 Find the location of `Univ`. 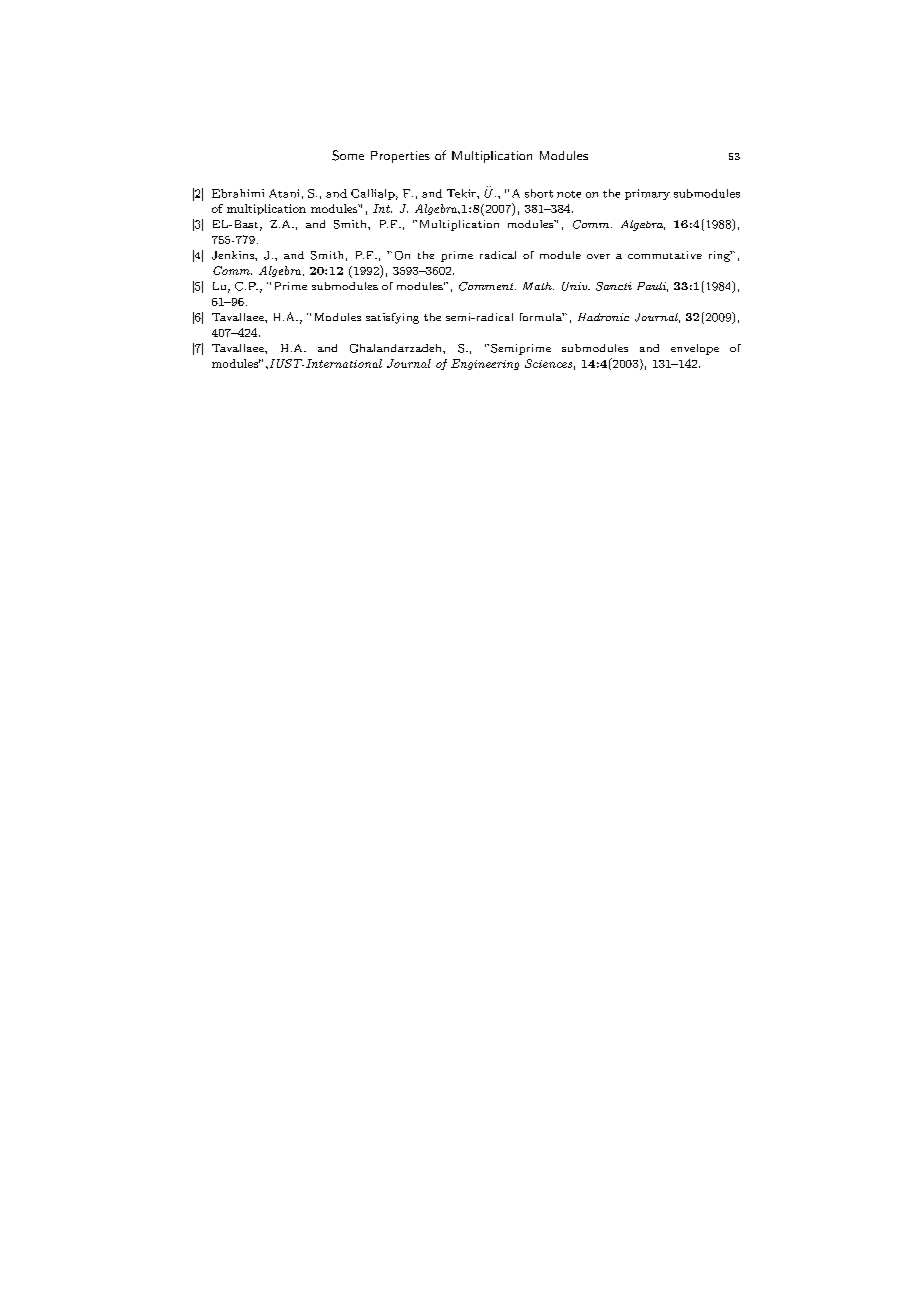

Univ is located at coordinates (576, 286).
